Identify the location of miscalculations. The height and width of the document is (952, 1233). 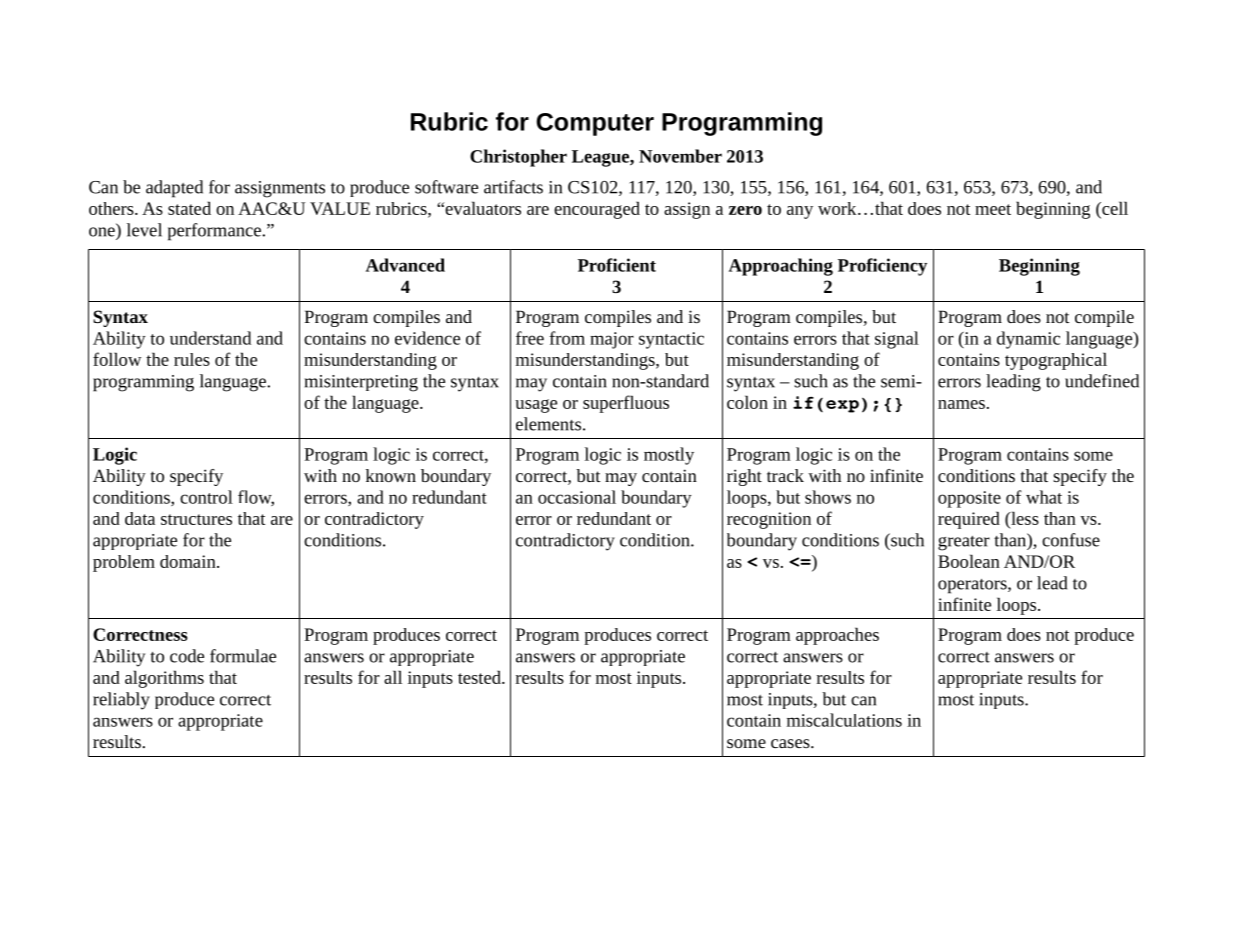
(844, 720).
